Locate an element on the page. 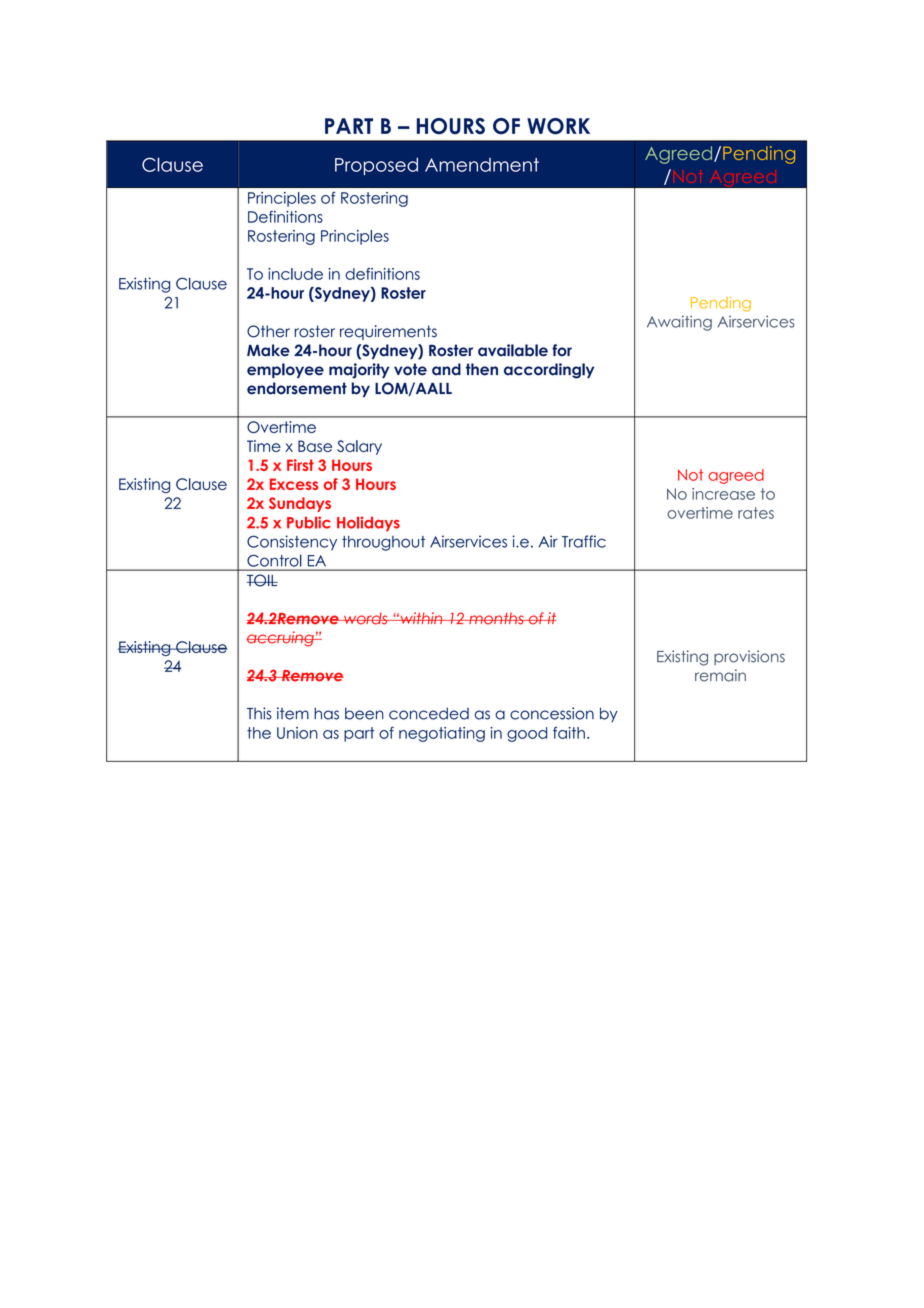  Public is located at coordinates (309, 522).
